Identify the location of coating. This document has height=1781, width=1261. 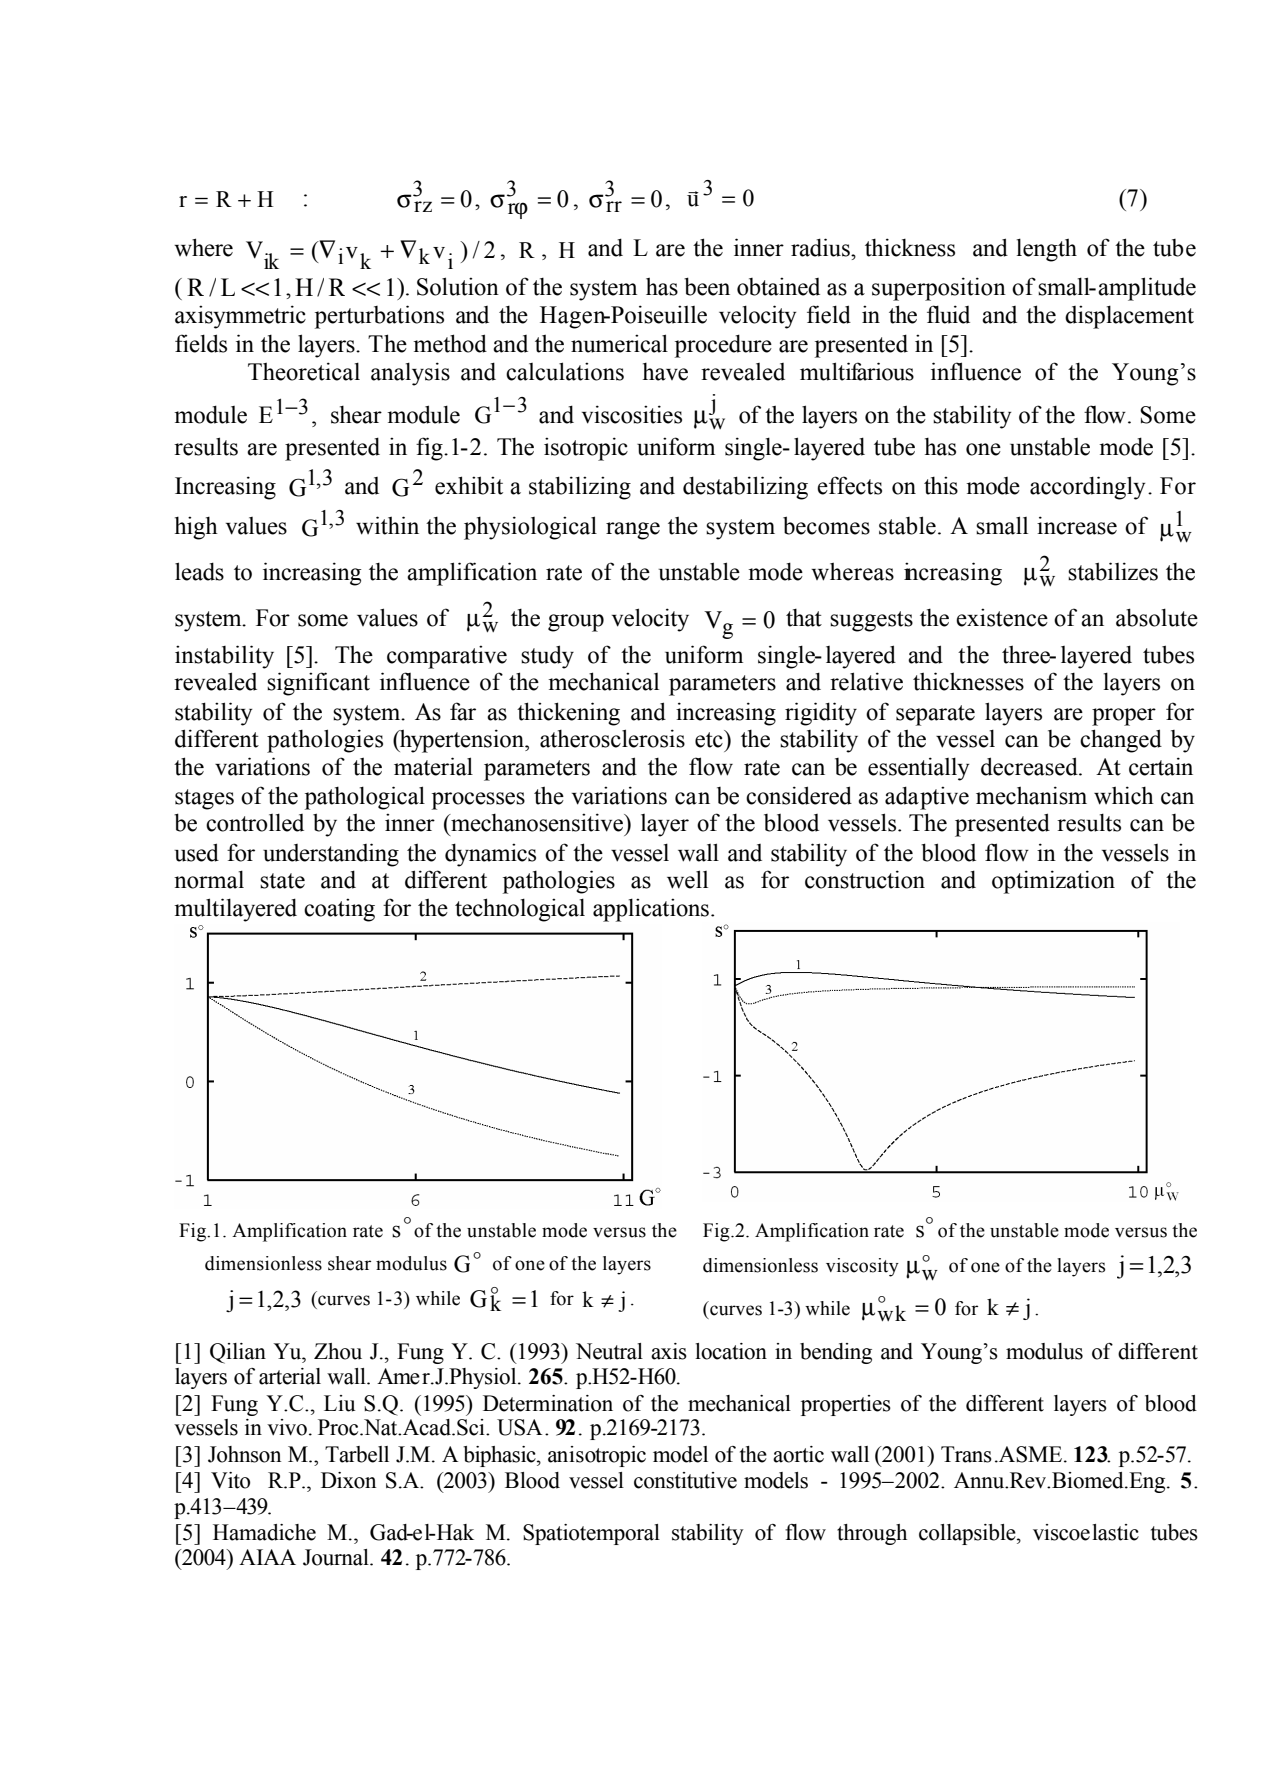
(339, 910).
